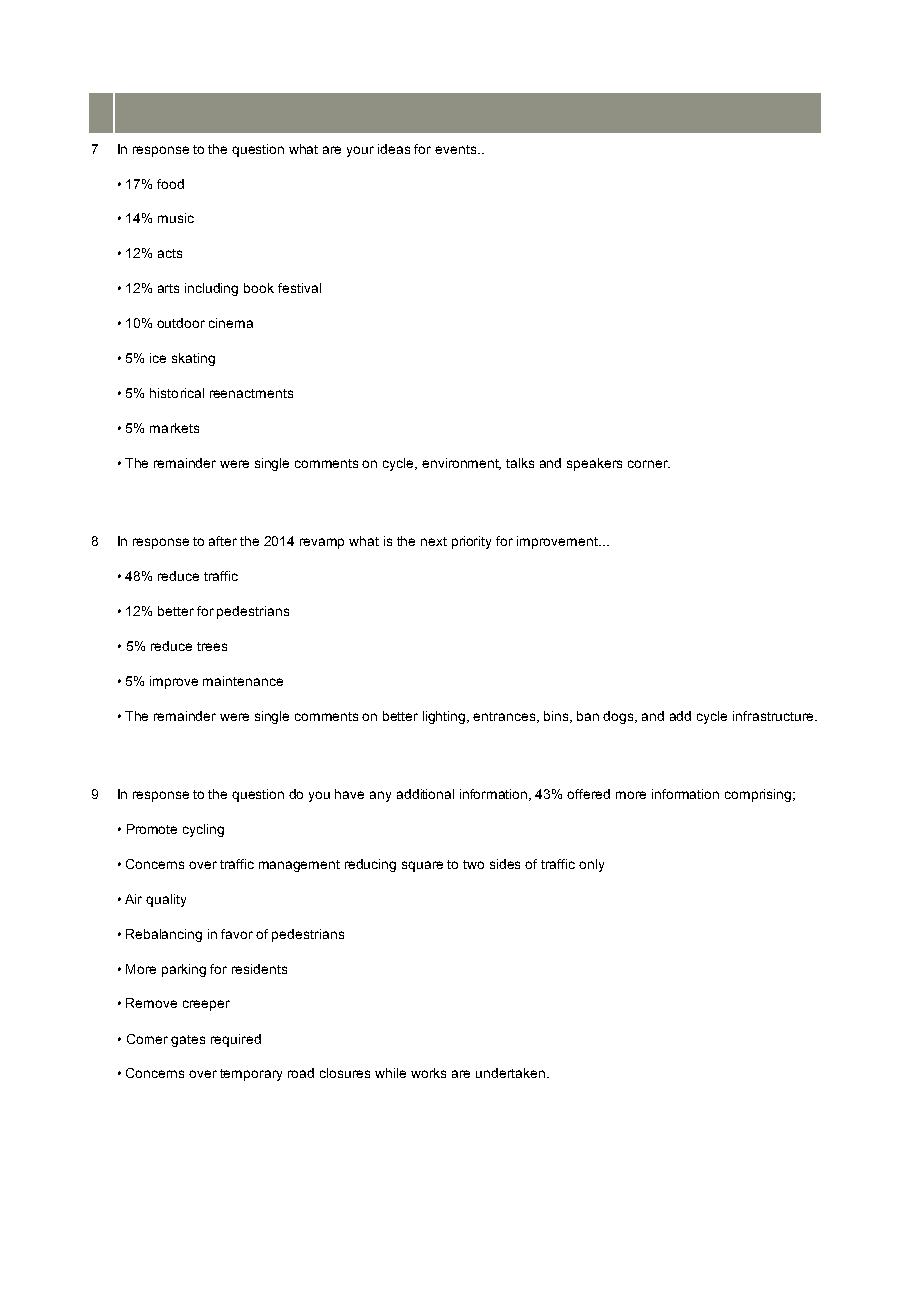 This image has width=924, height=1308. Describe the element at coordinates (428, 1073) in the image. I see `works` at that location.
